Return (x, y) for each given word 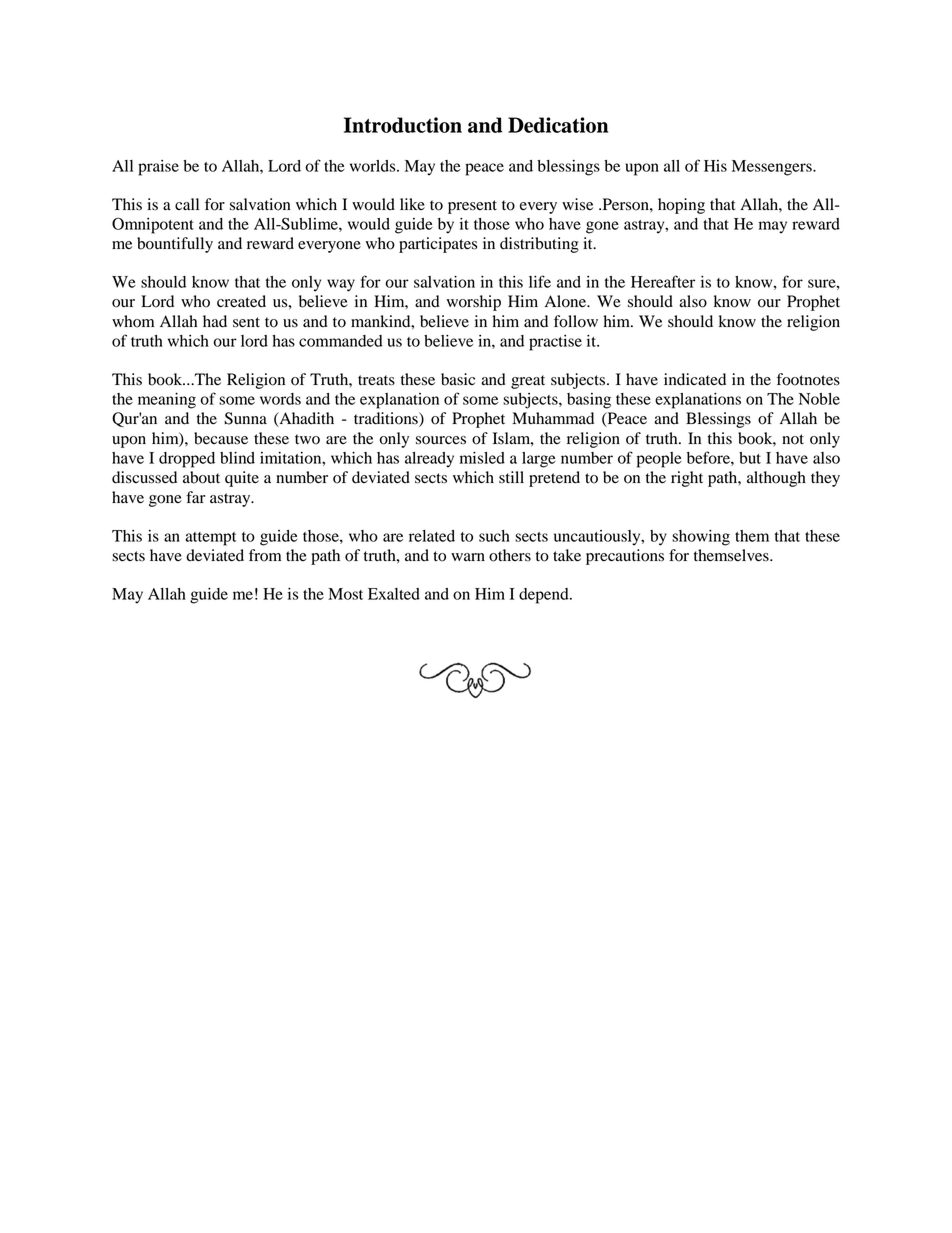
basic (458, 379)
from (265, 555)
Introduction (403, 125)
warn (468, 557)
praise (158, 168)
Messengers (773, 168)
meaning (167, 401)
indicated (695, 379)
